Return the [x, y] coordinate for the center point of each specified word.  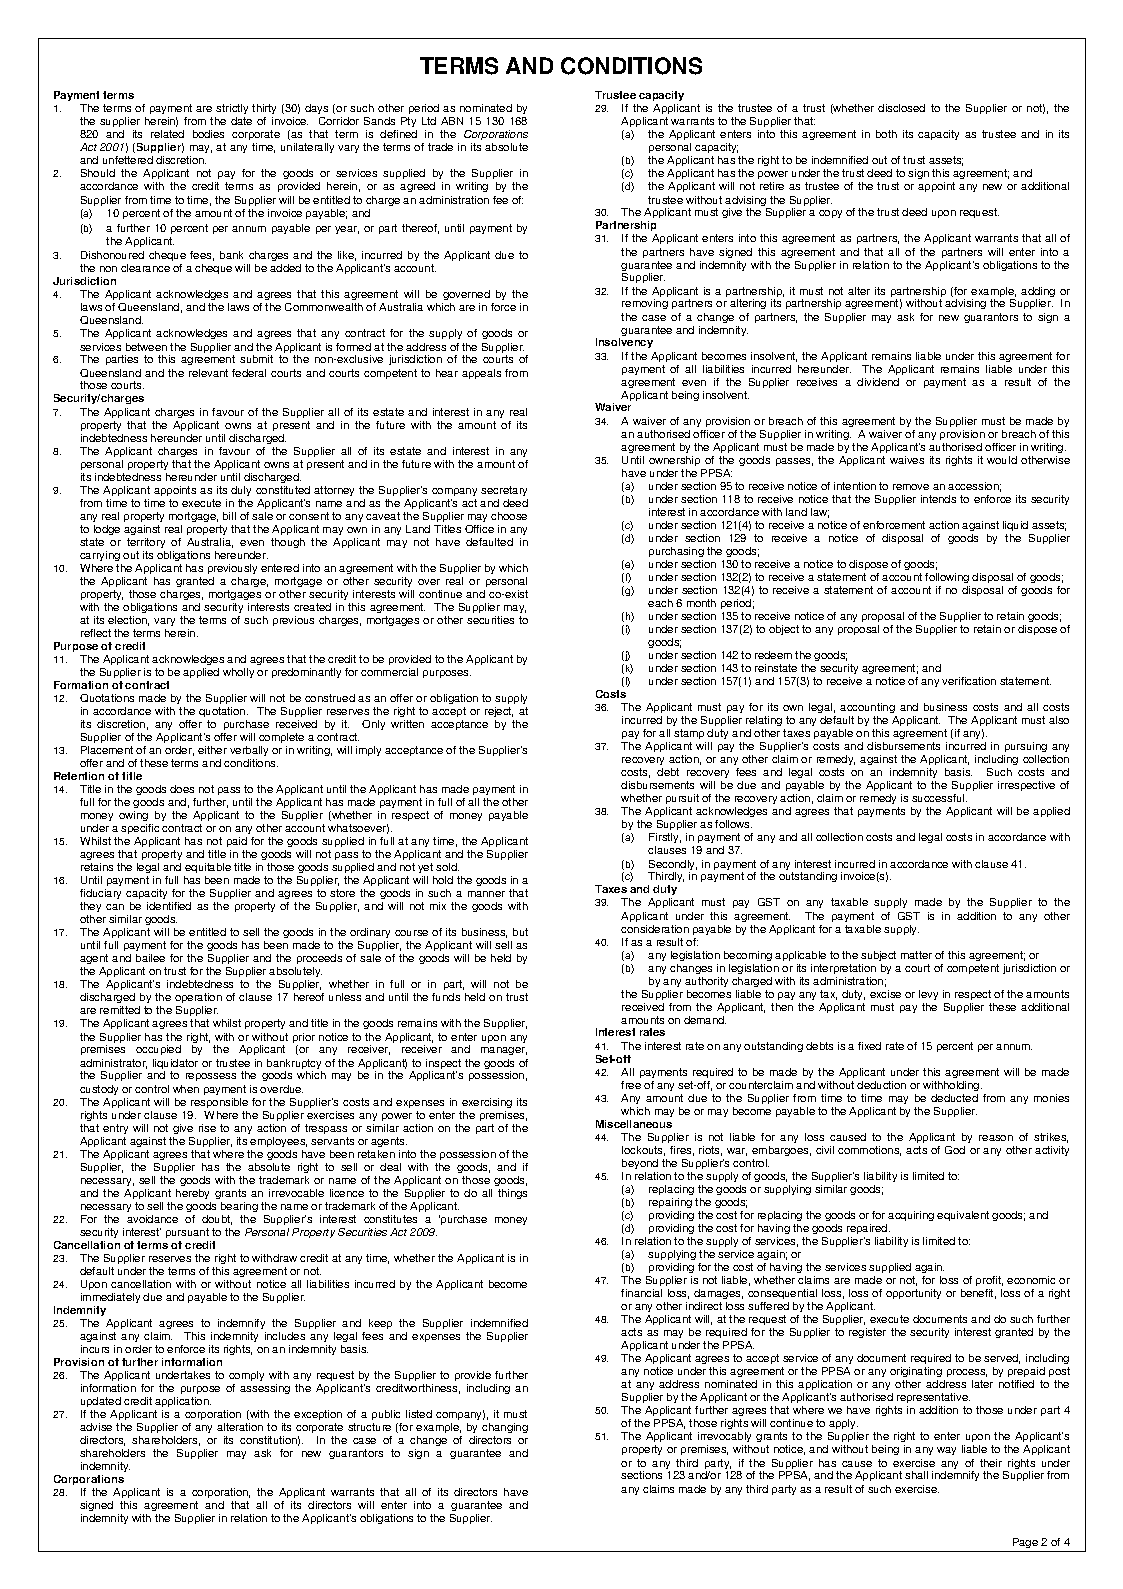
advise [96, 1427]
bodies [208, 134]
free [631, 1085]
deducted [954, 1098]
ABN [452, 121]
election [128, 621]
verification [969, 681]
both [886, 134]
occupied [158, 1050]
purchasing [676, 552]
